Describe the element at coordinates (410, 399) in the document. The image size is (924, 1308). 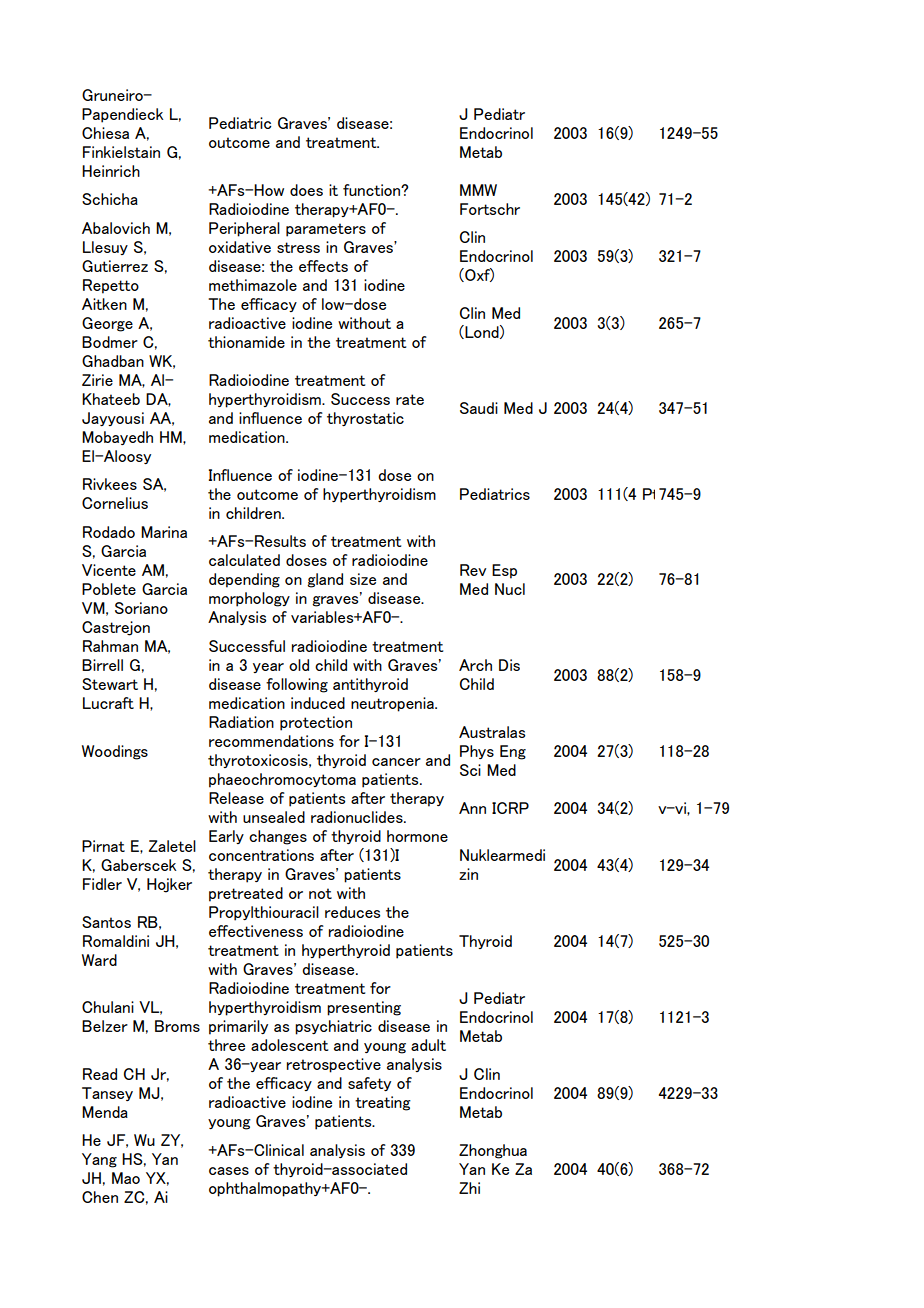
I see `rate` at that location.
